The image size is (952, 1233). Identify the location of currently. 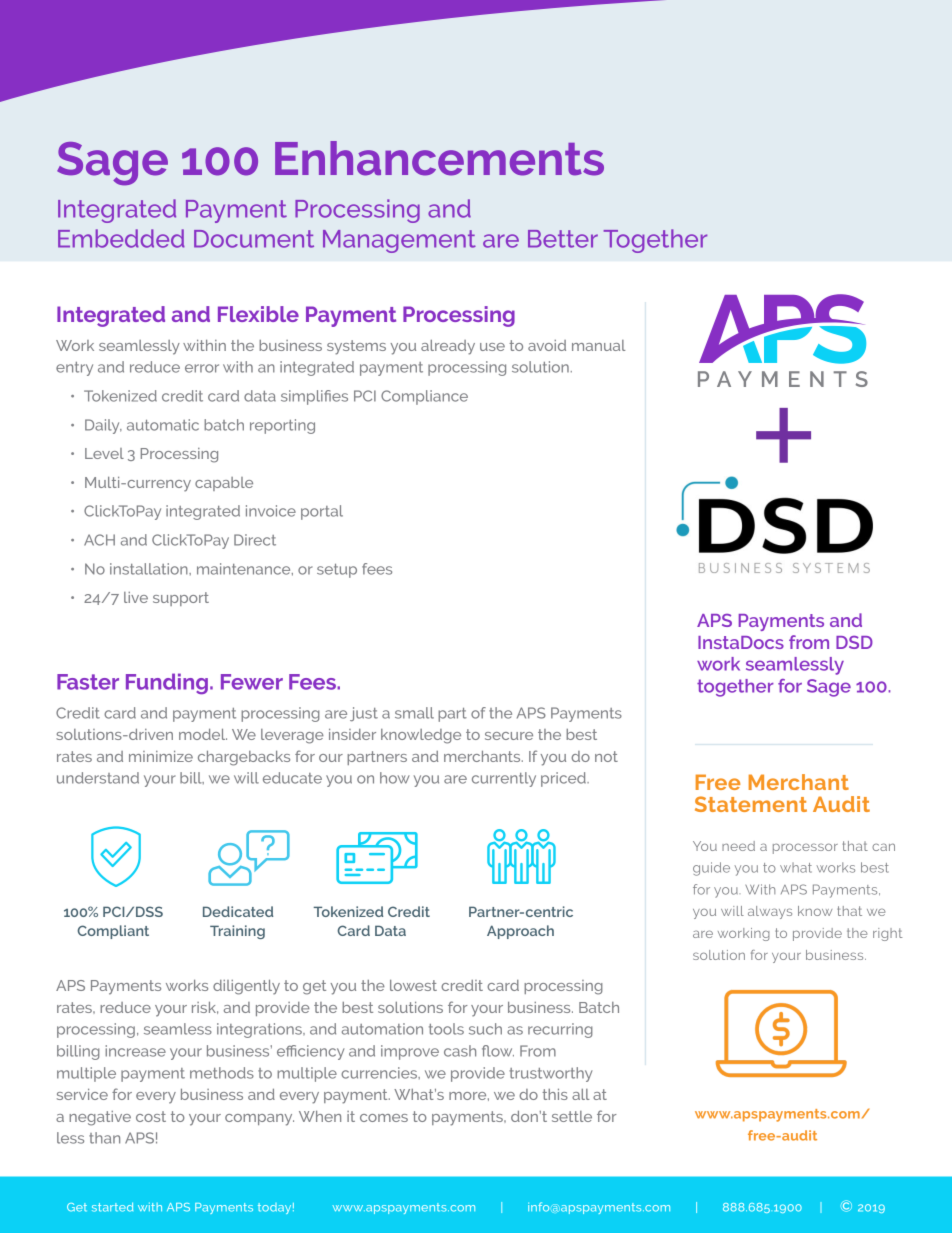
(504, 779).
